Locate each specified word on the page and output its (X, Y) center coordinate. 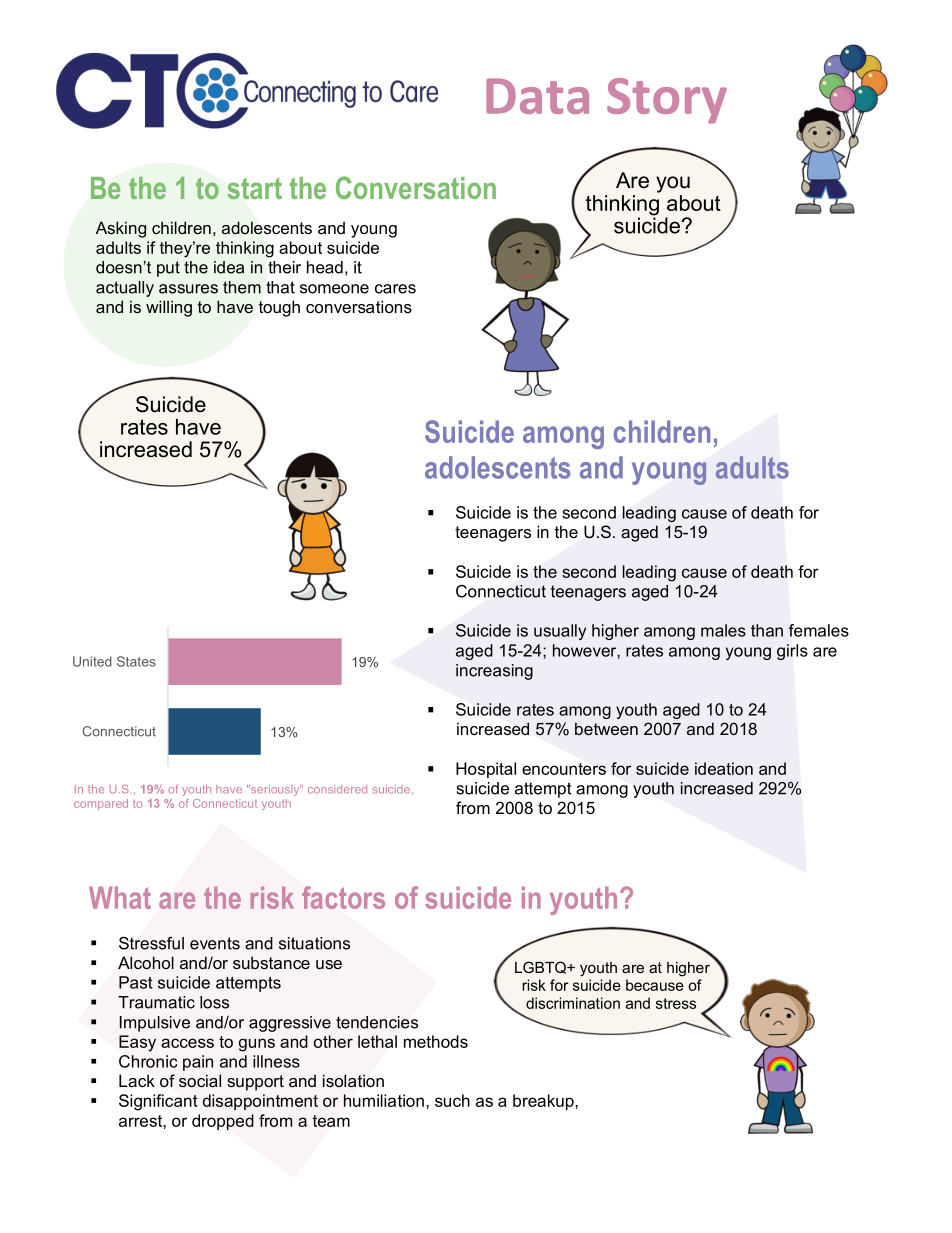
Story (667, 101)
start (254, 188)
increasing (494, 672)
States (136, 661)
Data (537, 96)
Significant (158, 1102)
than (767, 630)
